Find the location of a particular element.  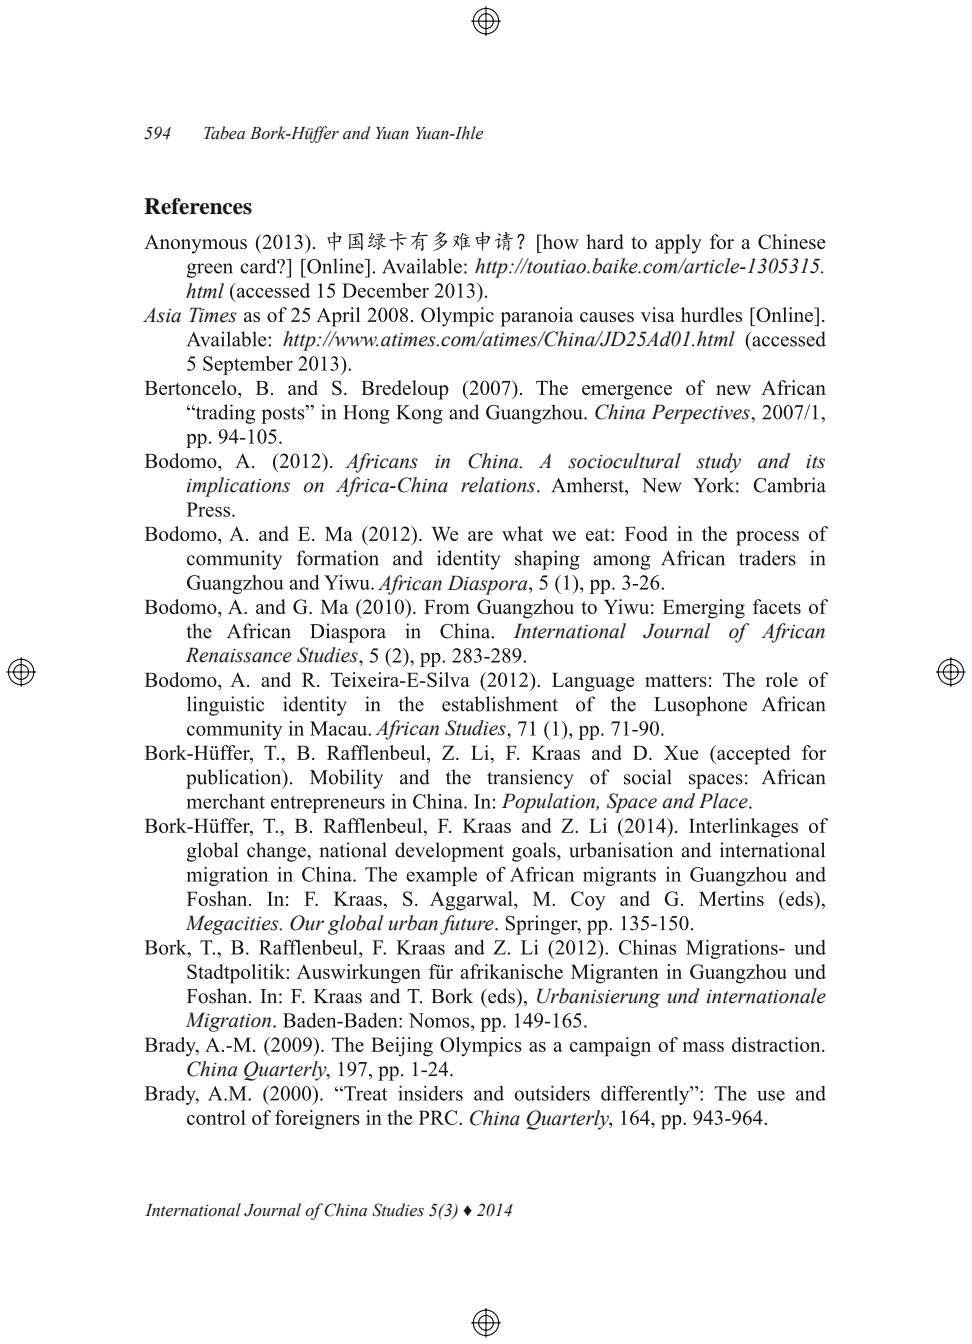

sociocultural is located at coordinates (624, 461).
